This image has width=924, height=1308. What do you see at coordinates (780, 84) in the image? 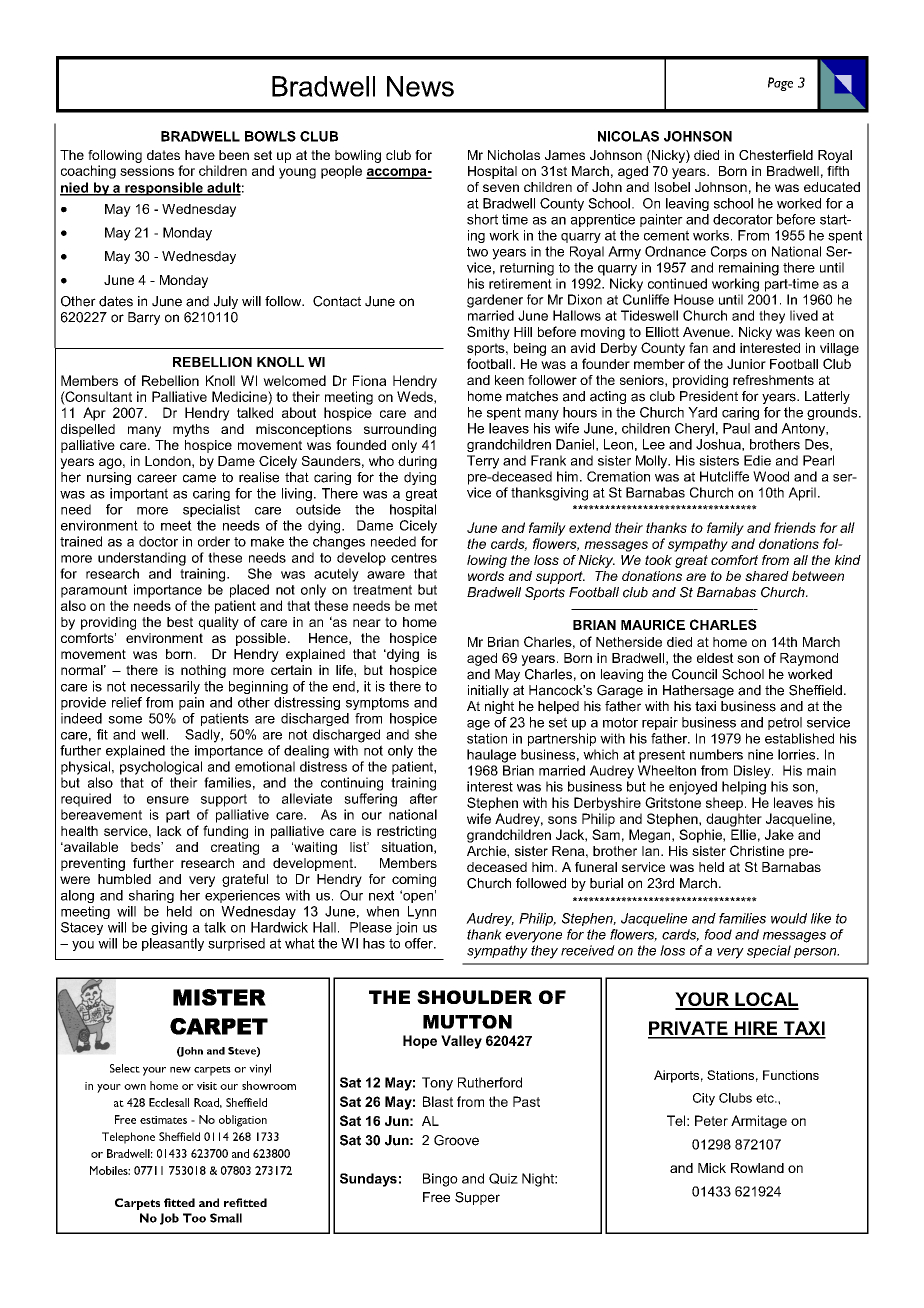
I see `Page` at bounding box center [780, 84].
